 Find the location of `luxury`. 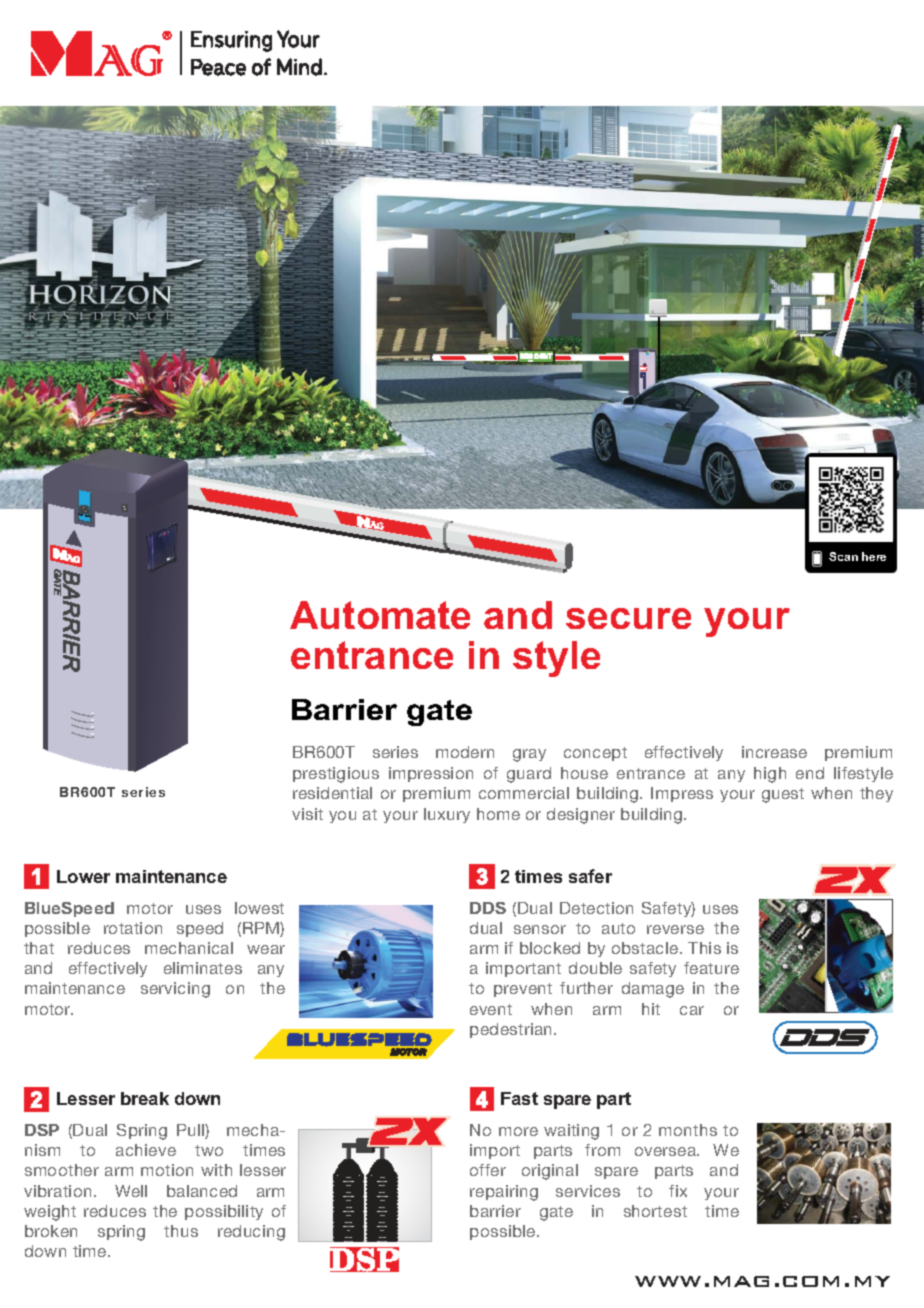

luxury is located at coordinates (447, 815).
